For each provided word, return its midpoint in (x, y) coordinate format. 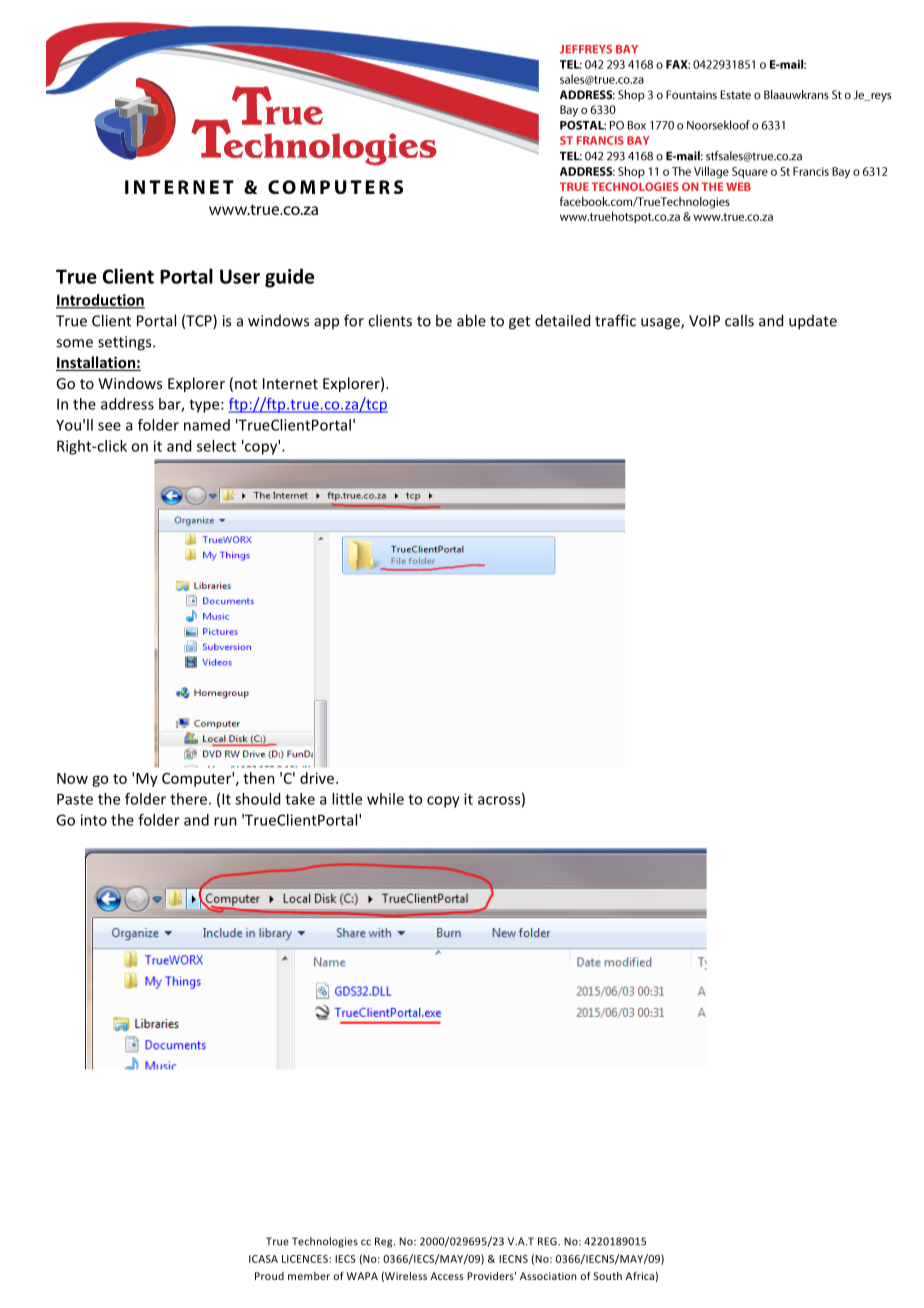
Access (447, 1276)
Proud (269, 1276)
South (608, 1276)
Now (72, 778)
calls (739, 320)
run (225, 821)
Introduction (100, 301)
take (300, 799)
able (471, 320)
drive (318, 778)
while (385, 799)
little (347, 799)
